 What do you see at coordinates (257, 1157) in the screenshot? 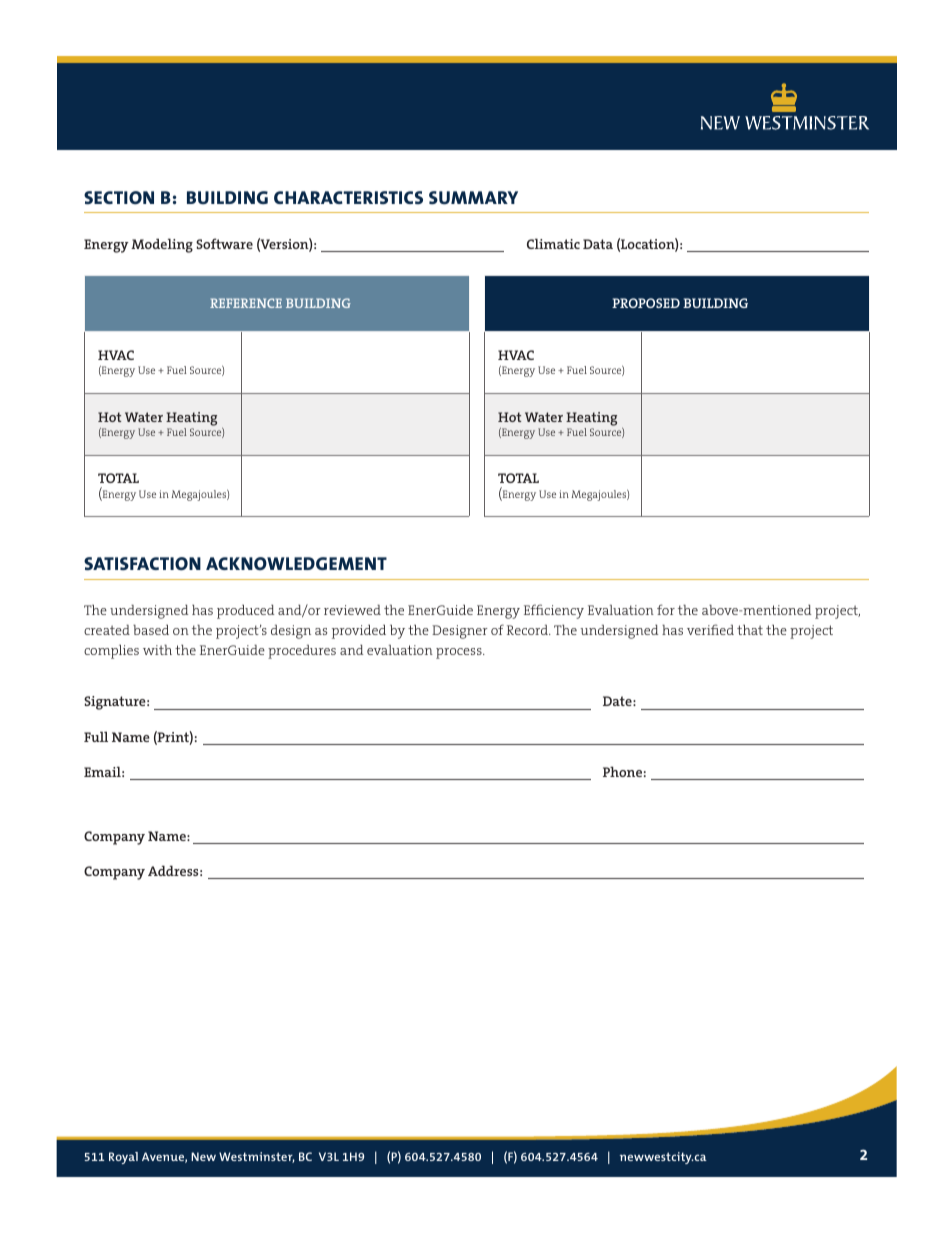
I see `Westminster` at bounding box center [257, 1157].
